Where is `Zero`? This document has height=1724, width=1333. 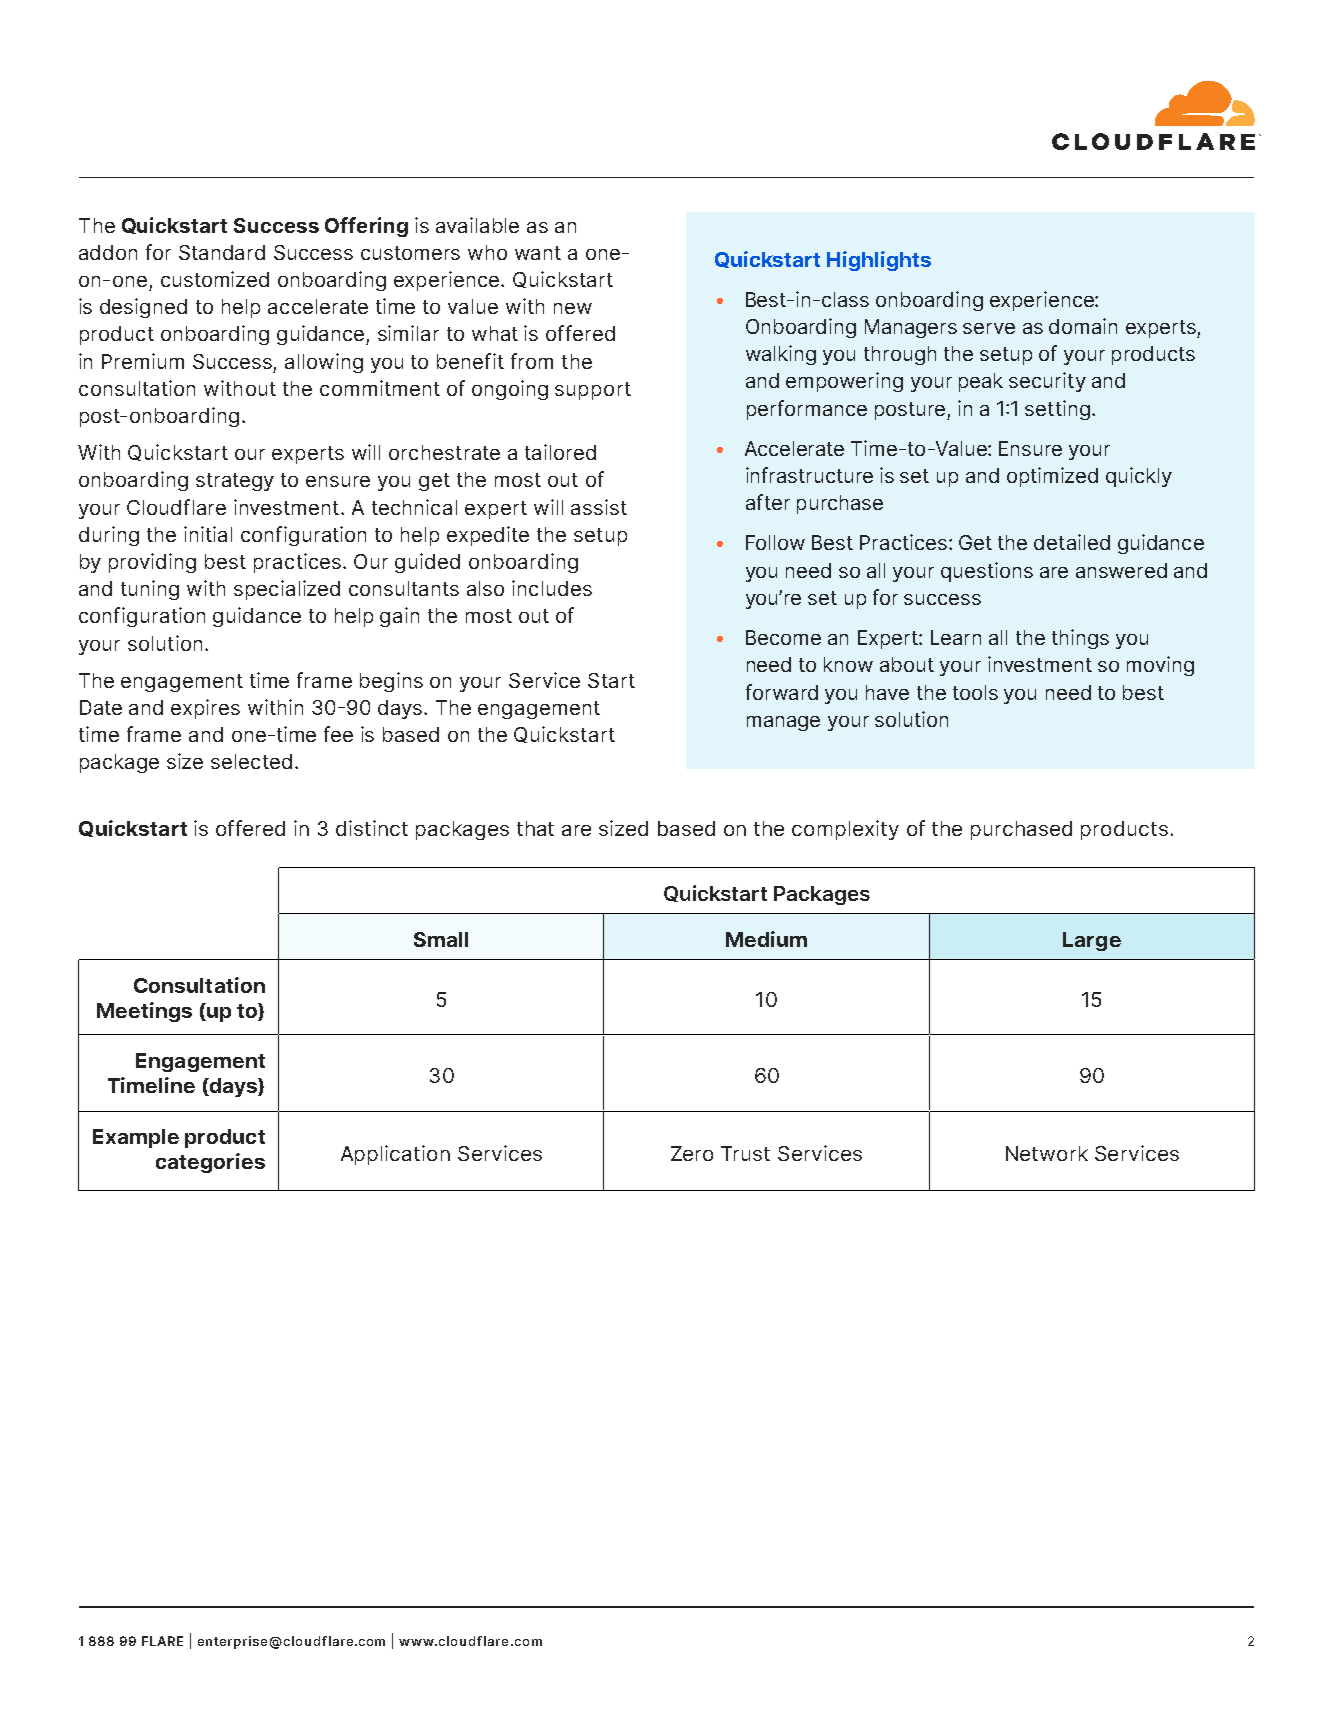 Zero is located at coordinates (692, 1153).
